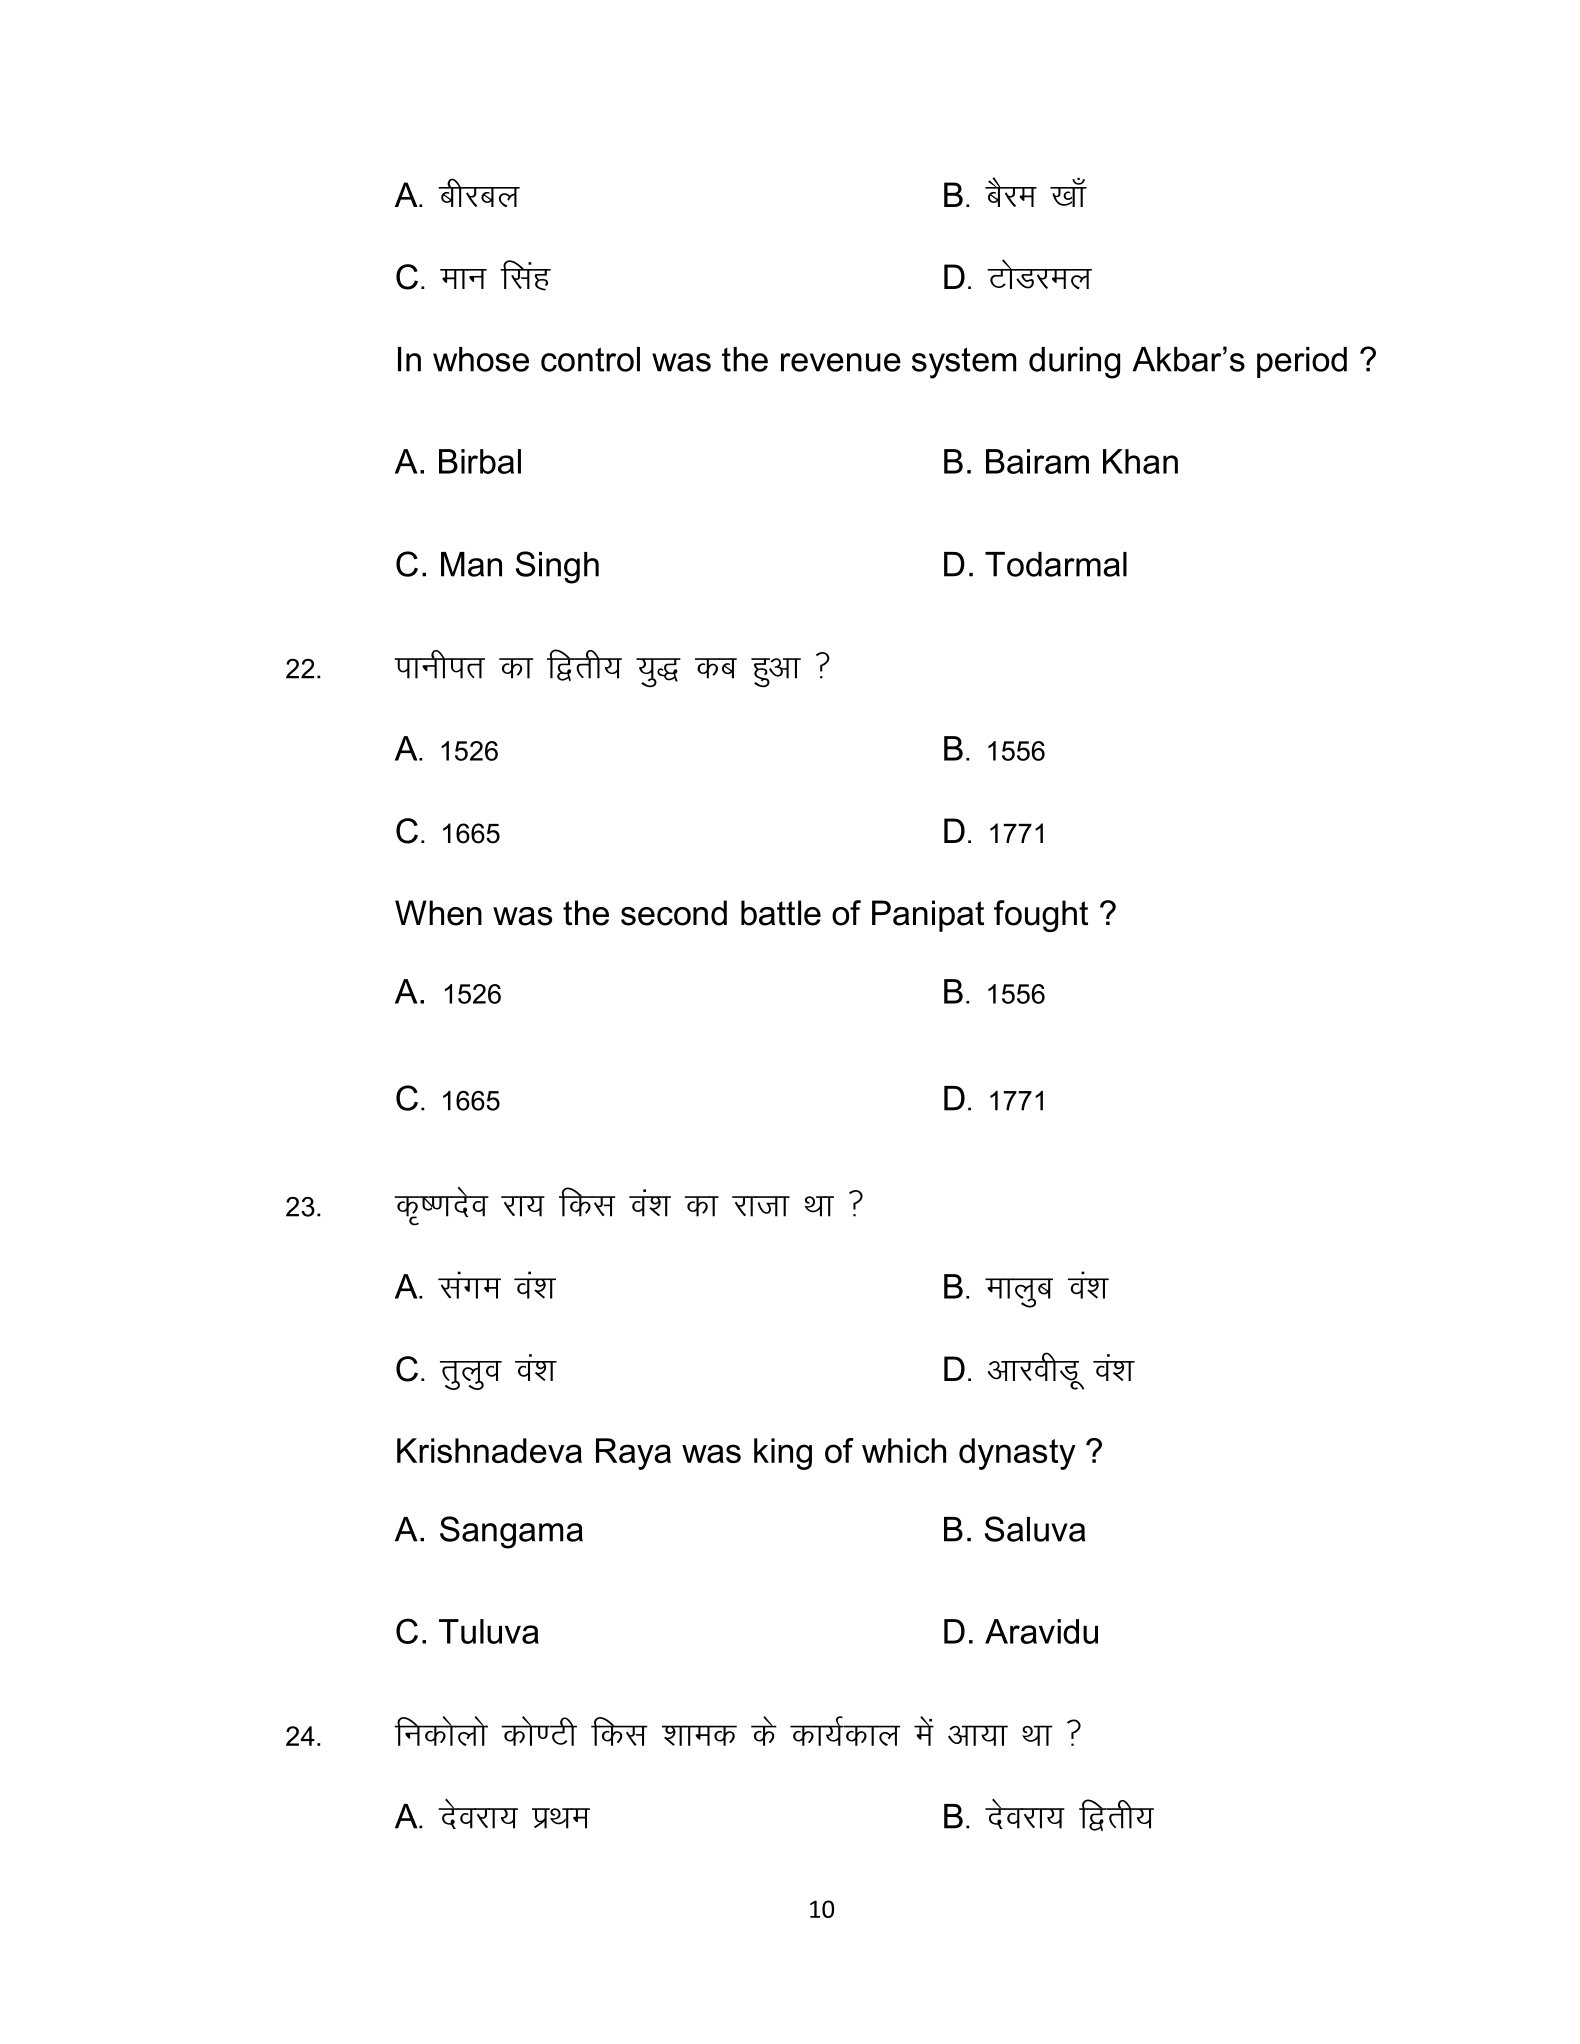  What do you see at coordinates (1140, 461) in the document?
I see `Khan` at bounding box center [1140, 461].
